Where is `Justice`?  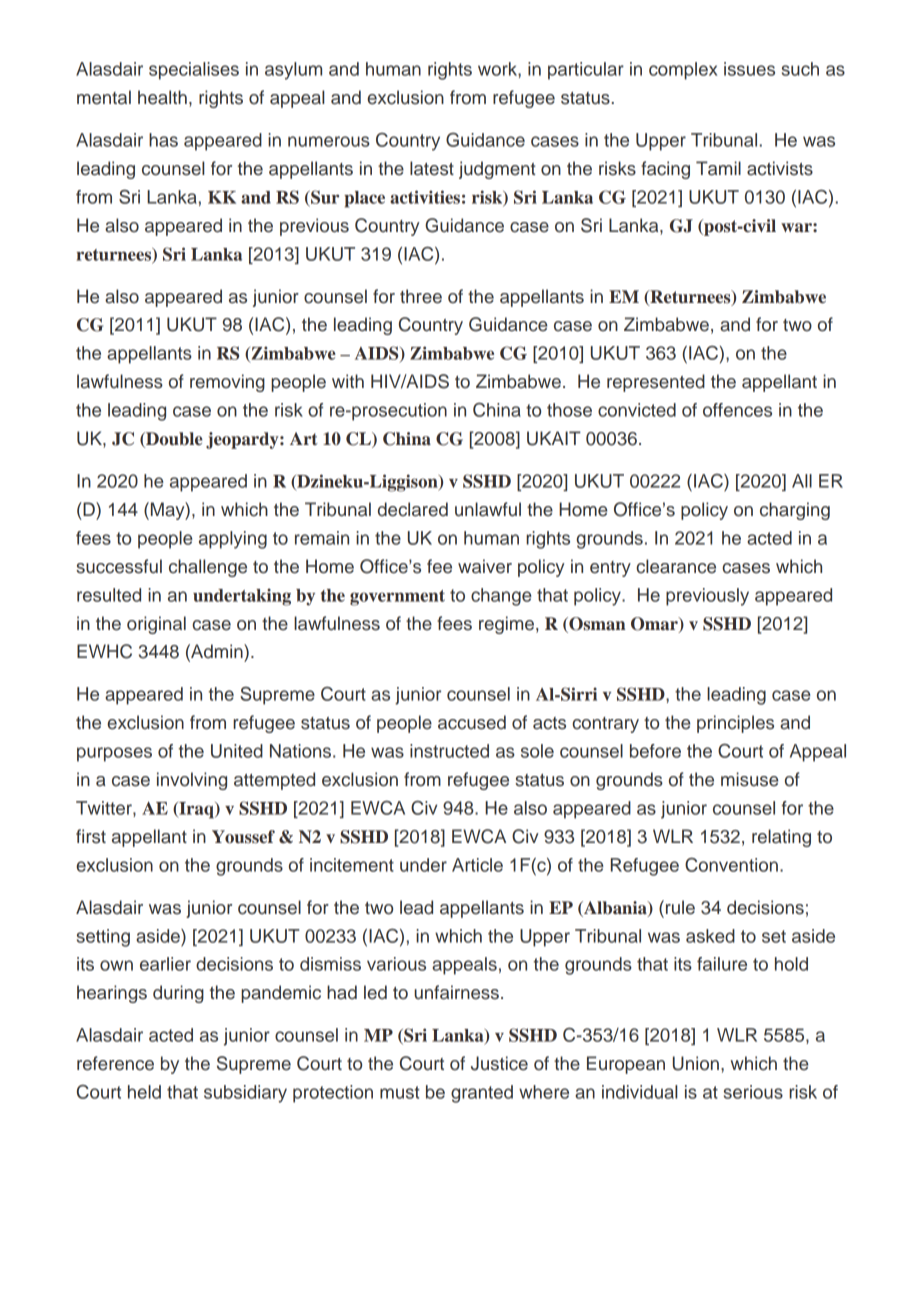 Justice is located at coordinates (499, 1063).
